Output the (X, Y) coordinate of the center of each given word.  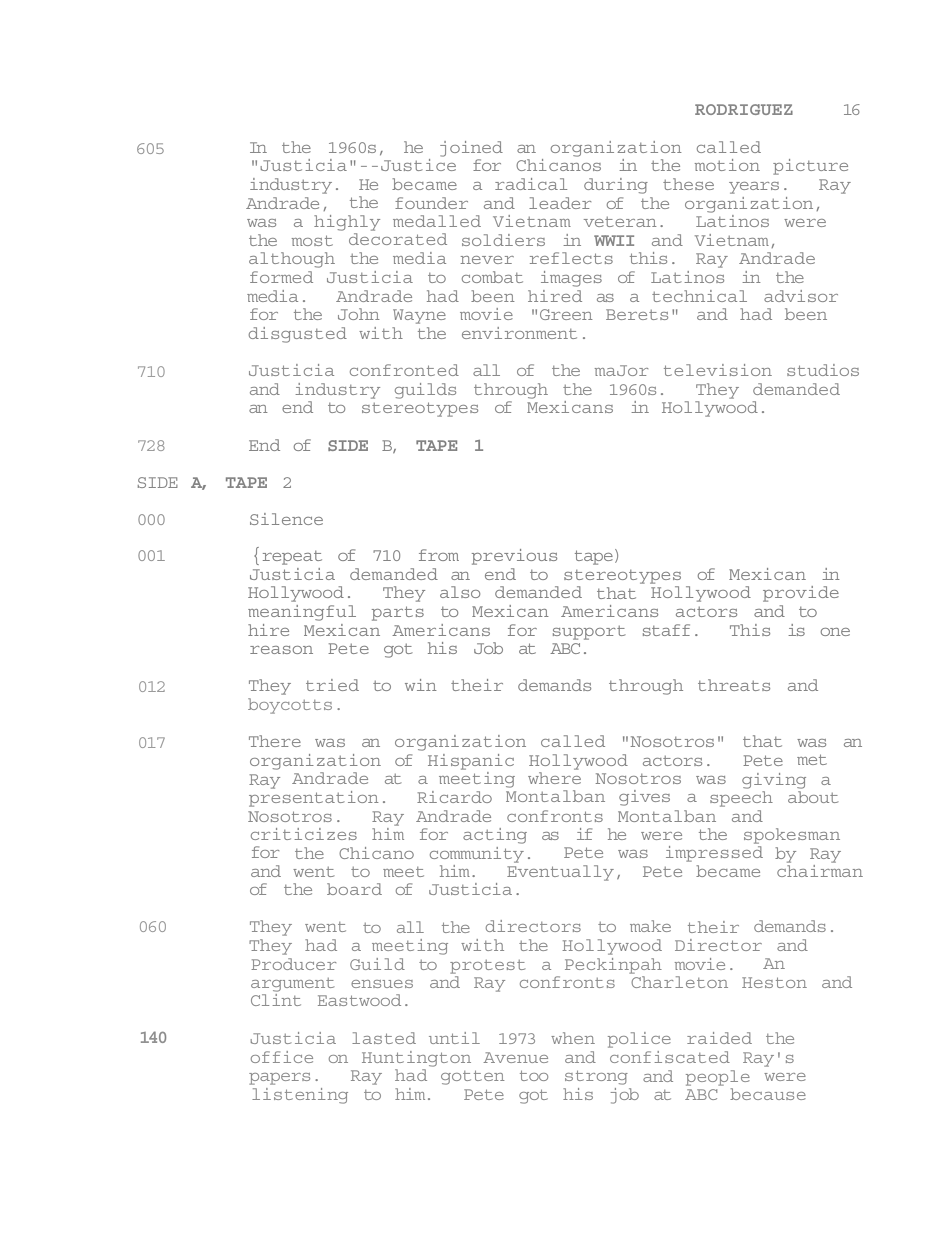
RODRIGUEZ (744, 109)
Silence (286, 519)
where (554, 778)
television (718, 370)
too (534, 1076)
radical (531, 184)
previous (514, 557)
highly (347, 223)
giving (774, 781)
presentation (314, 797)
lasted (384, 1038)
